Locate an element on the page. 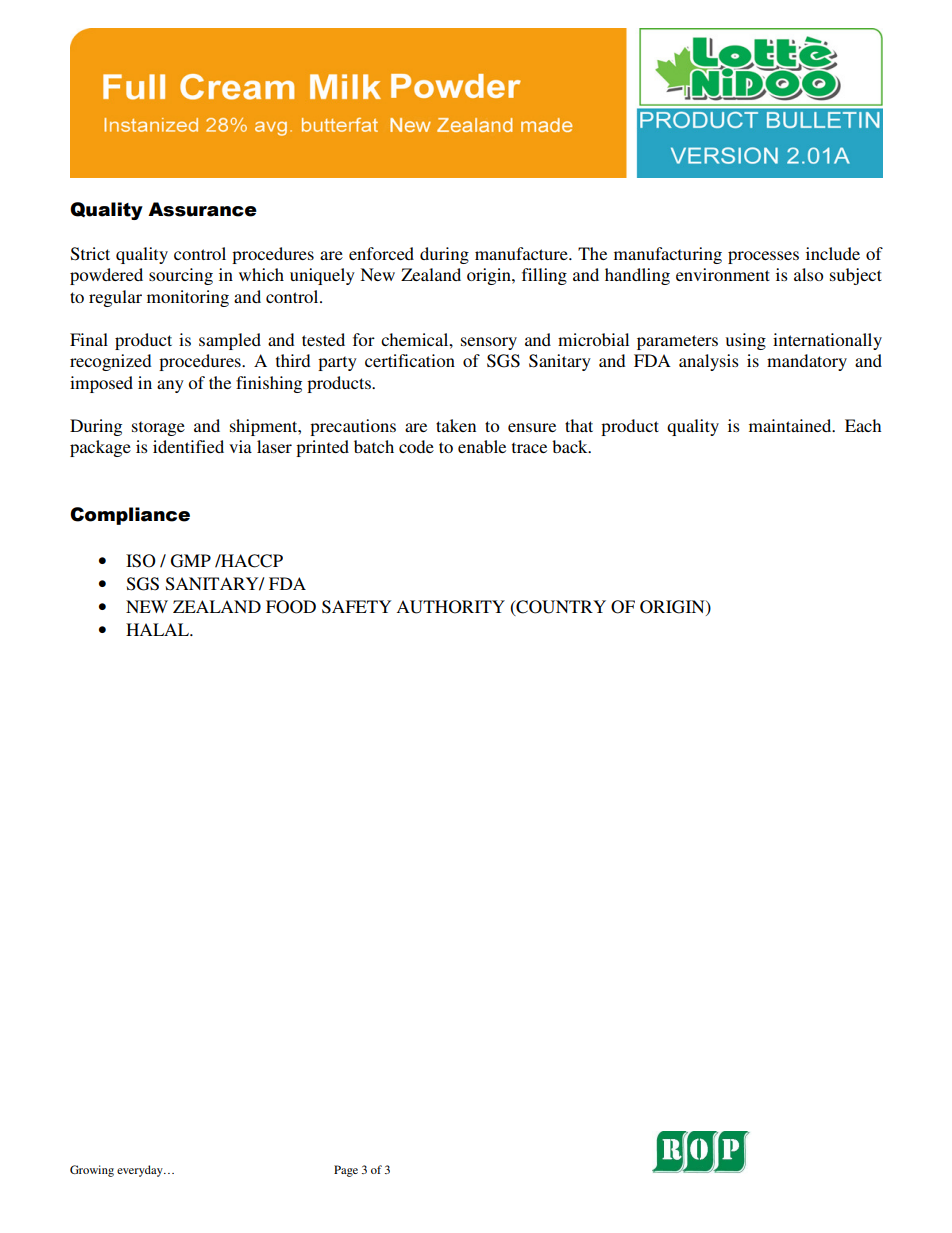  processes is located at coordinates (763, 257).
